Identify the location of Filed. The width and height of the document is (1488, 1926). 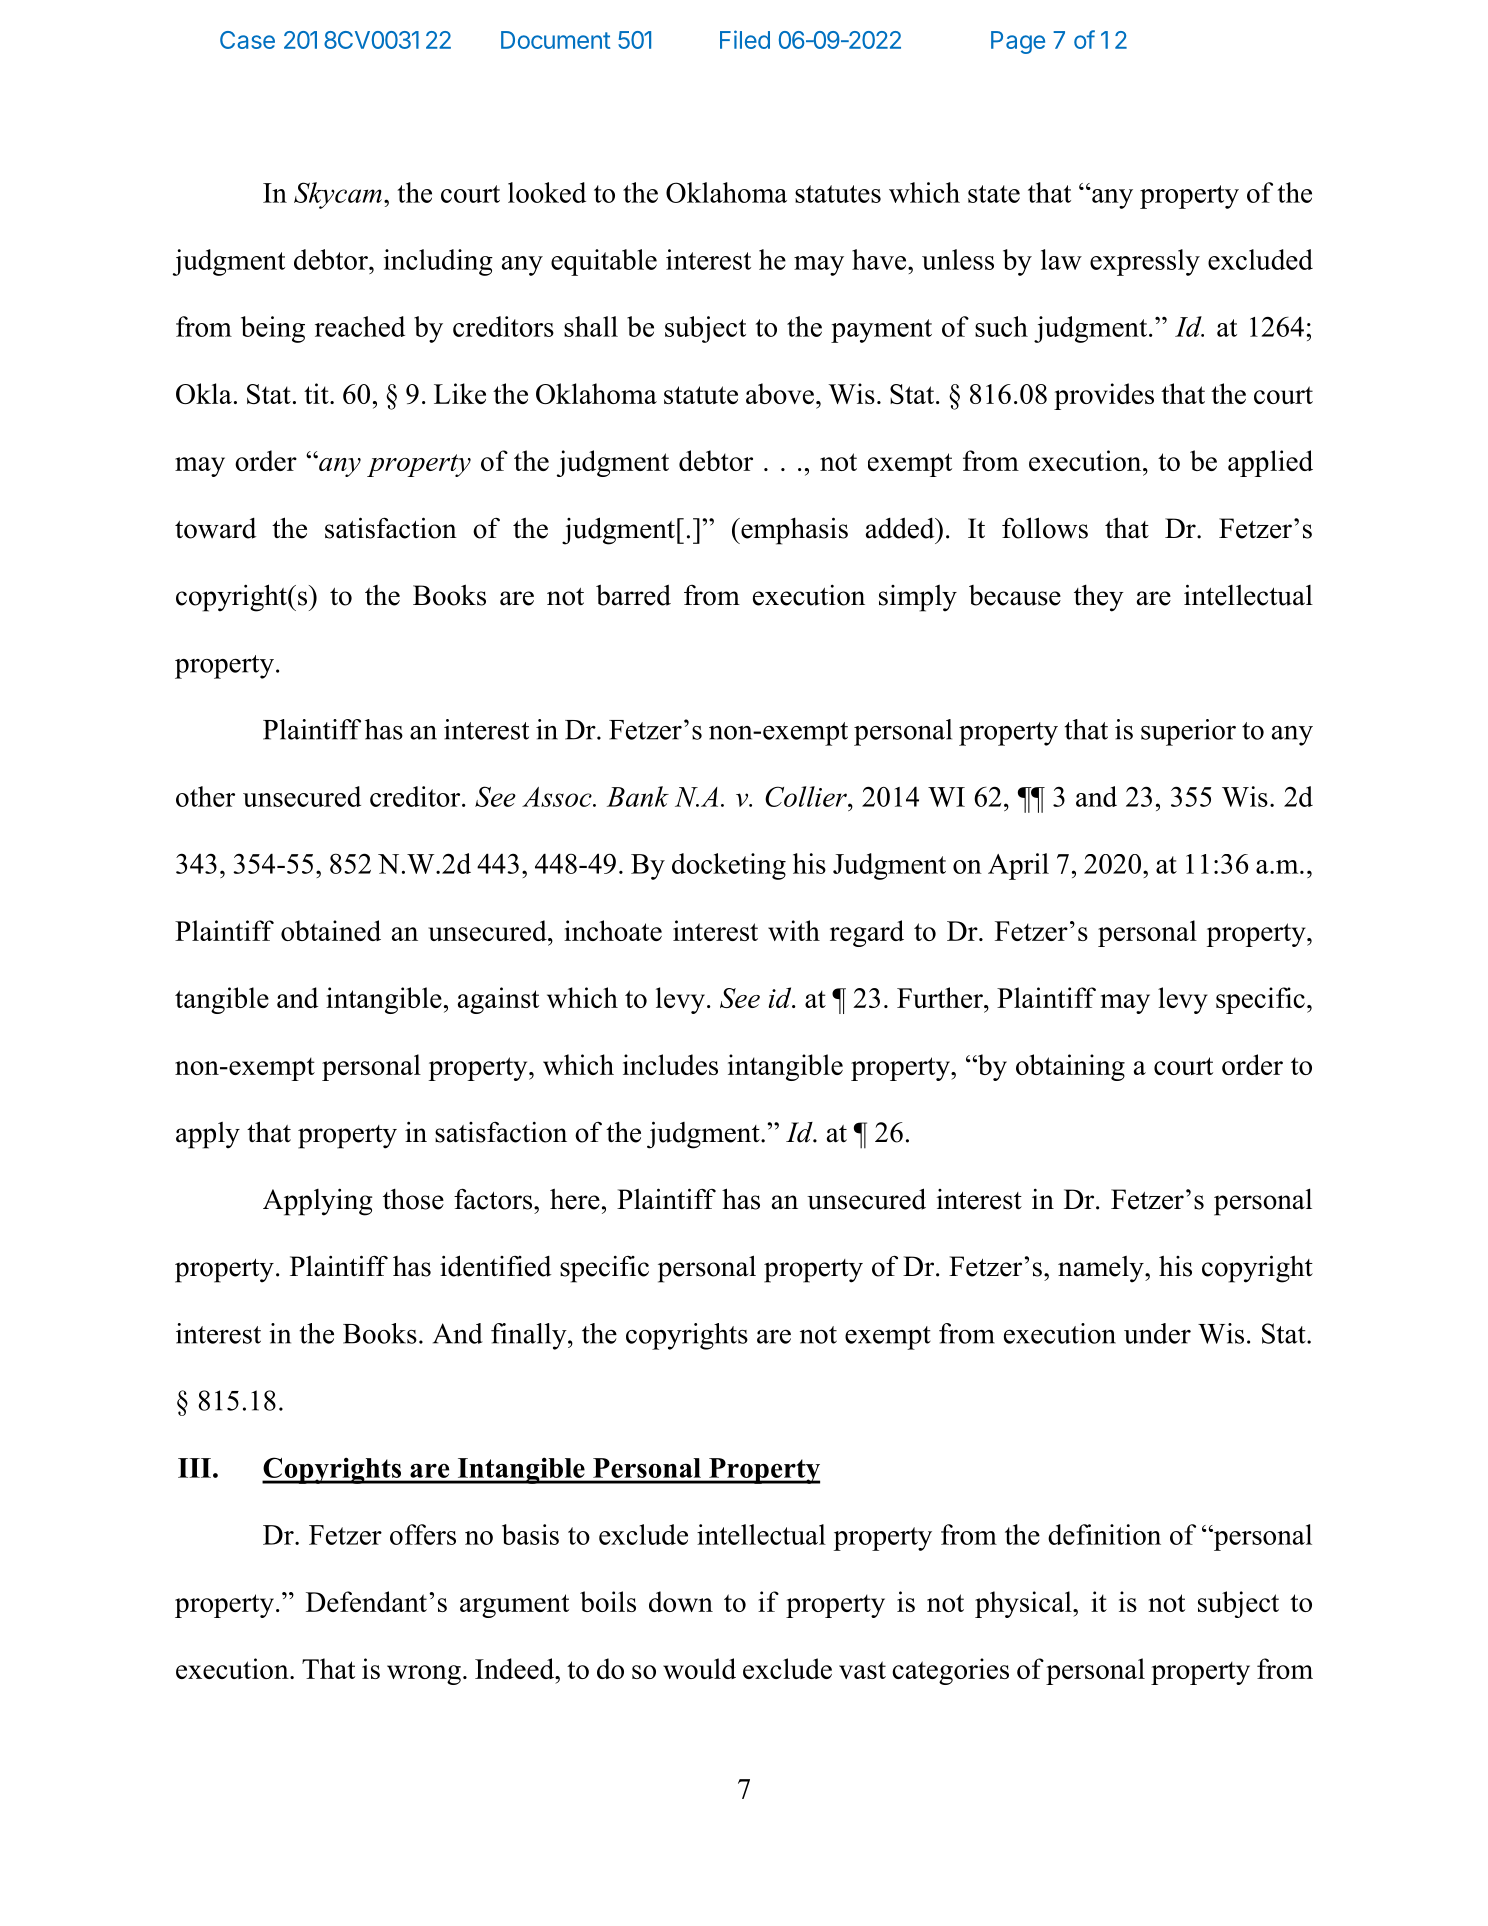
(745, 39).
